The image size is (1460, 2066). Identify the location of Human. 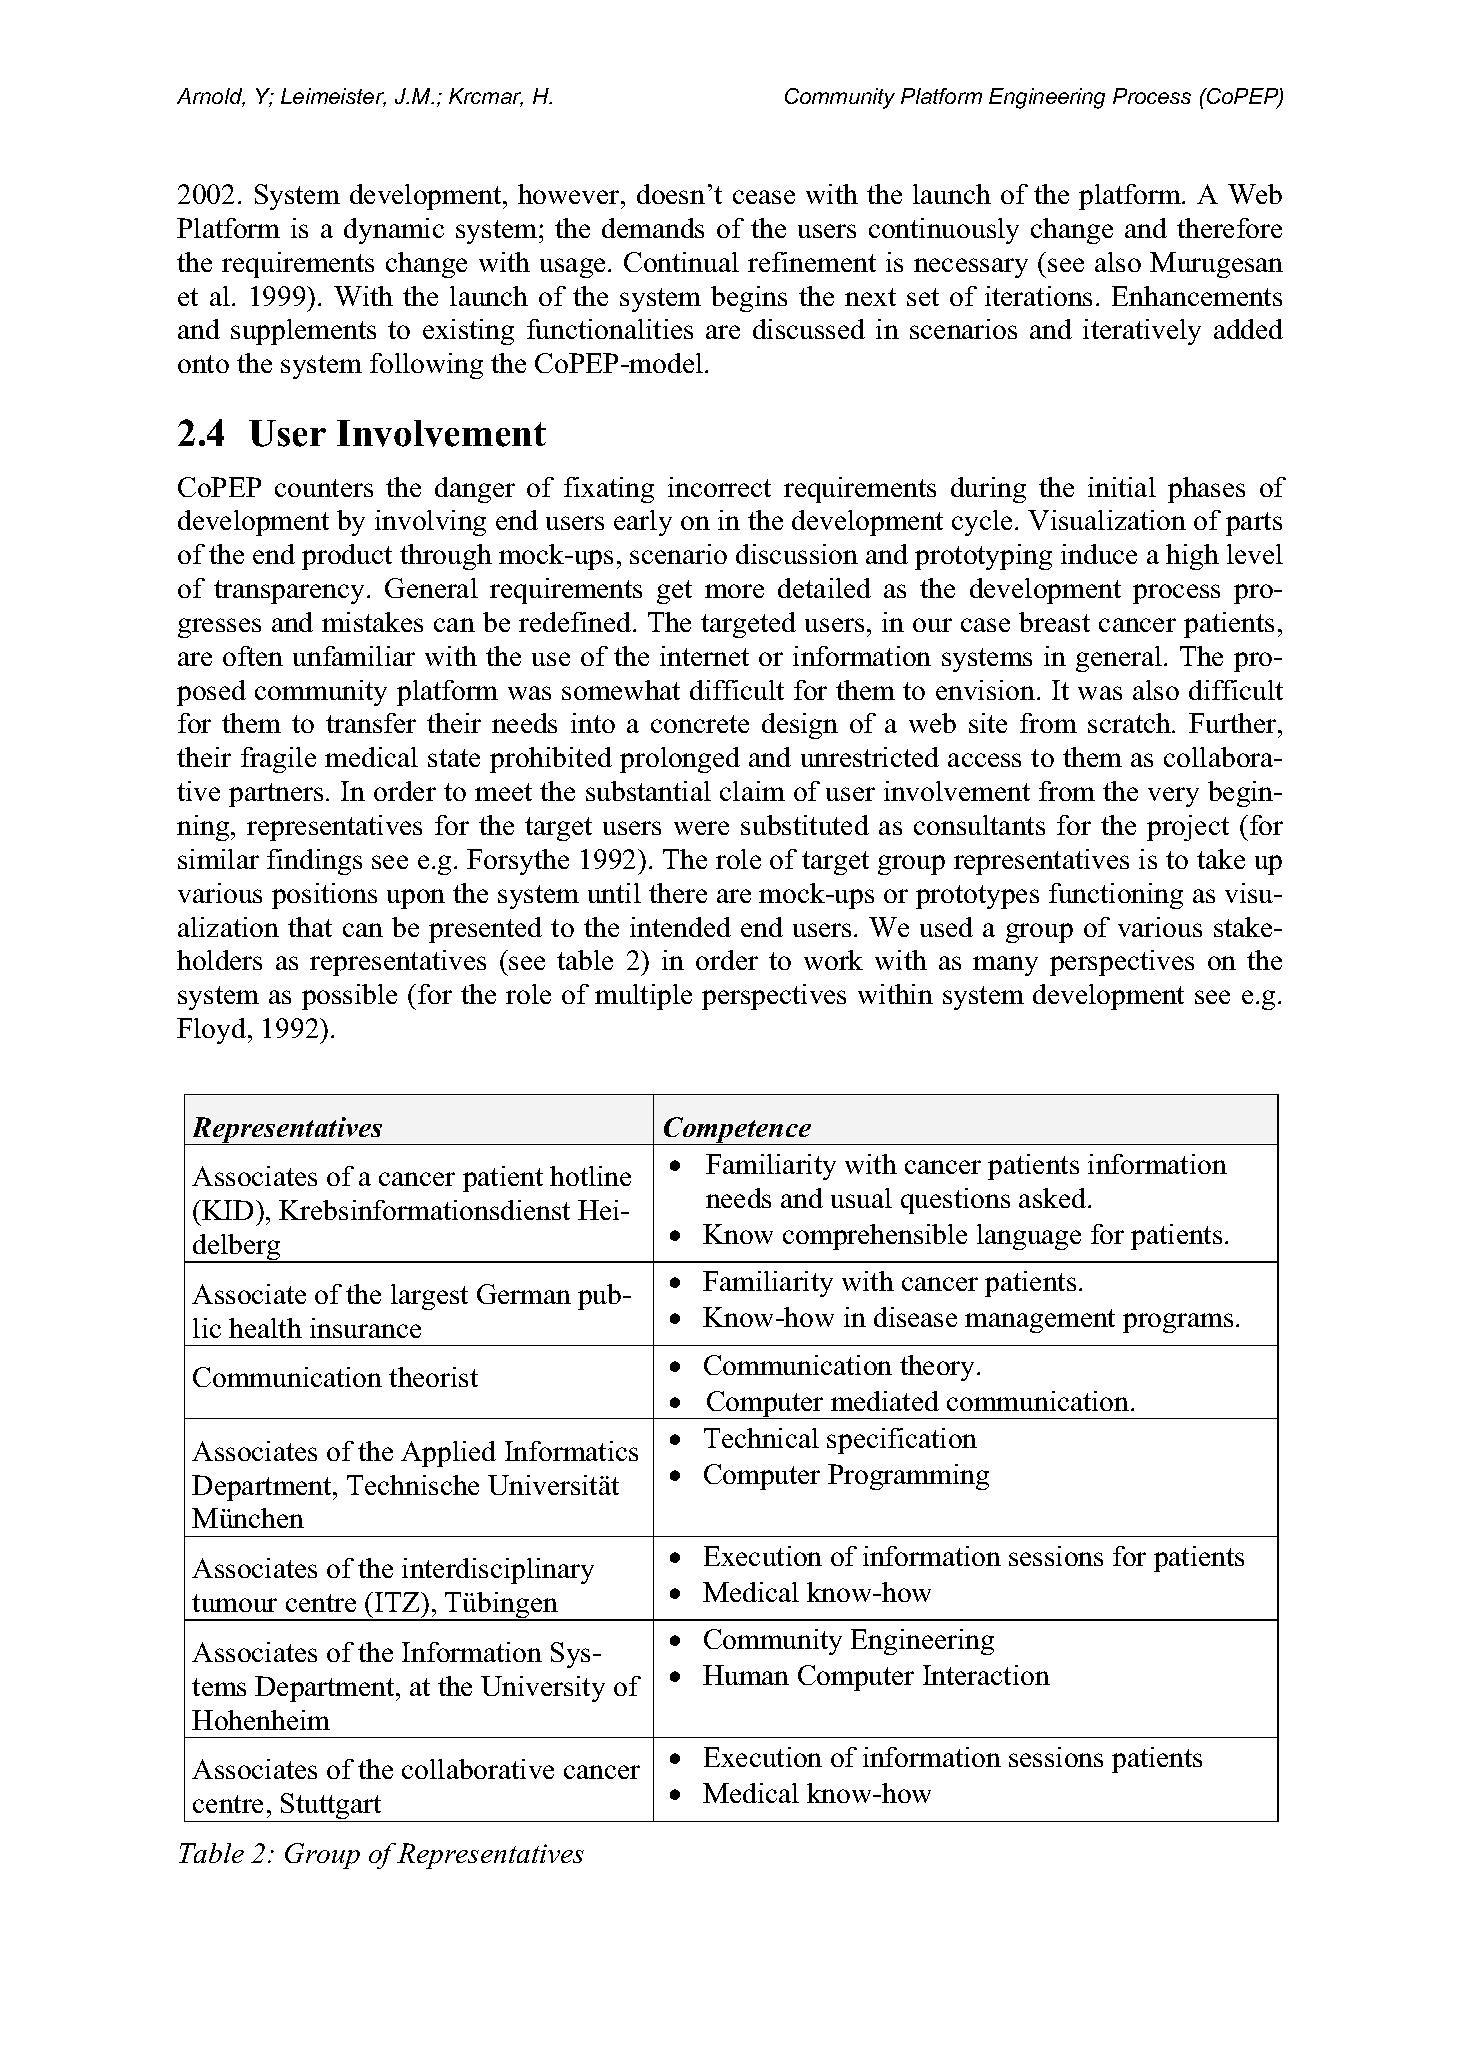
(746, 1675).
